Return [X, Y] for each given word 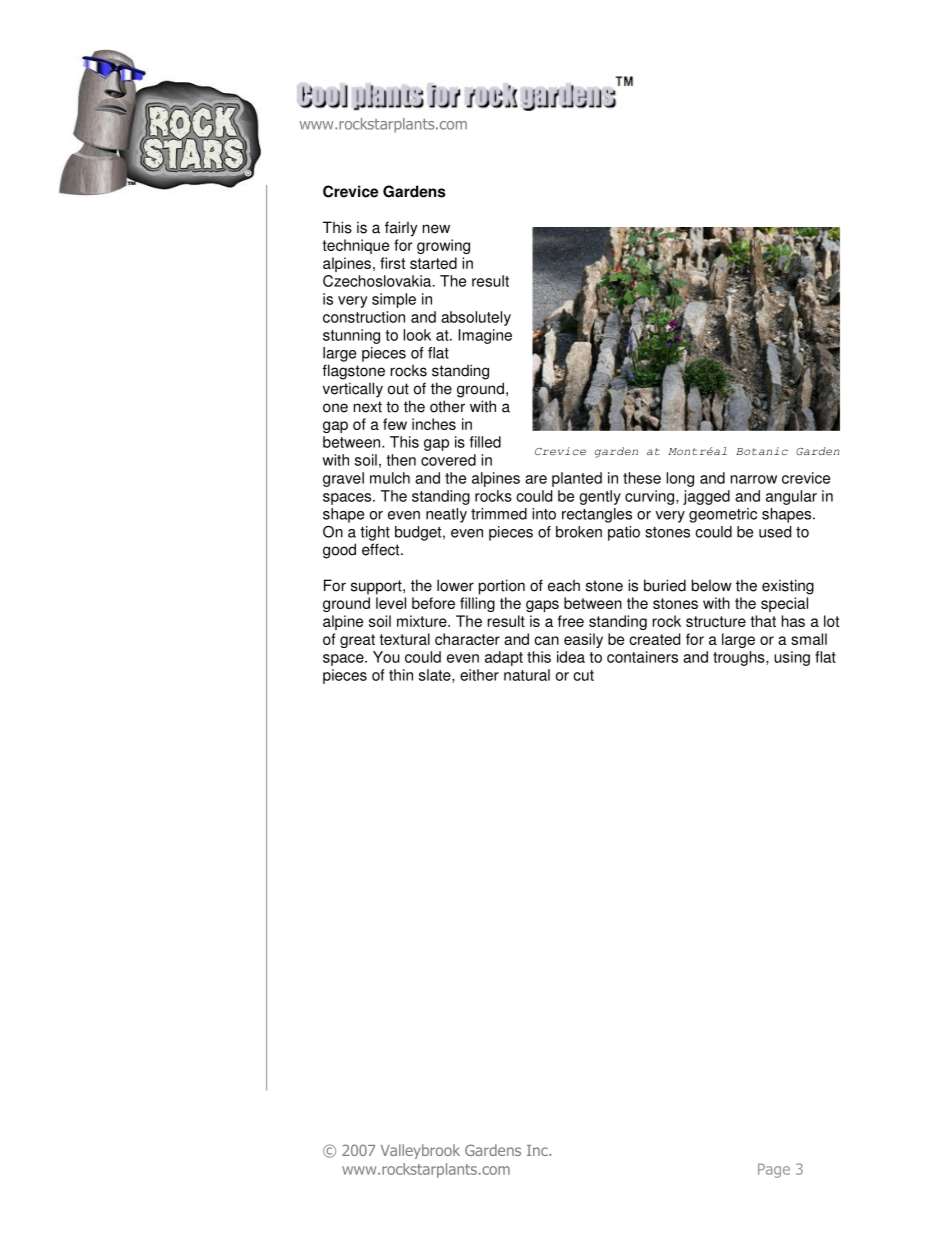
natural [527, 675]
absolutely [476, 318]
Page [774, 1170]
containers [642, 657]
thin [401, 675]
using [792, 658]
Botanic [762, 451]
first [392, 263]
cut [583, 675]
